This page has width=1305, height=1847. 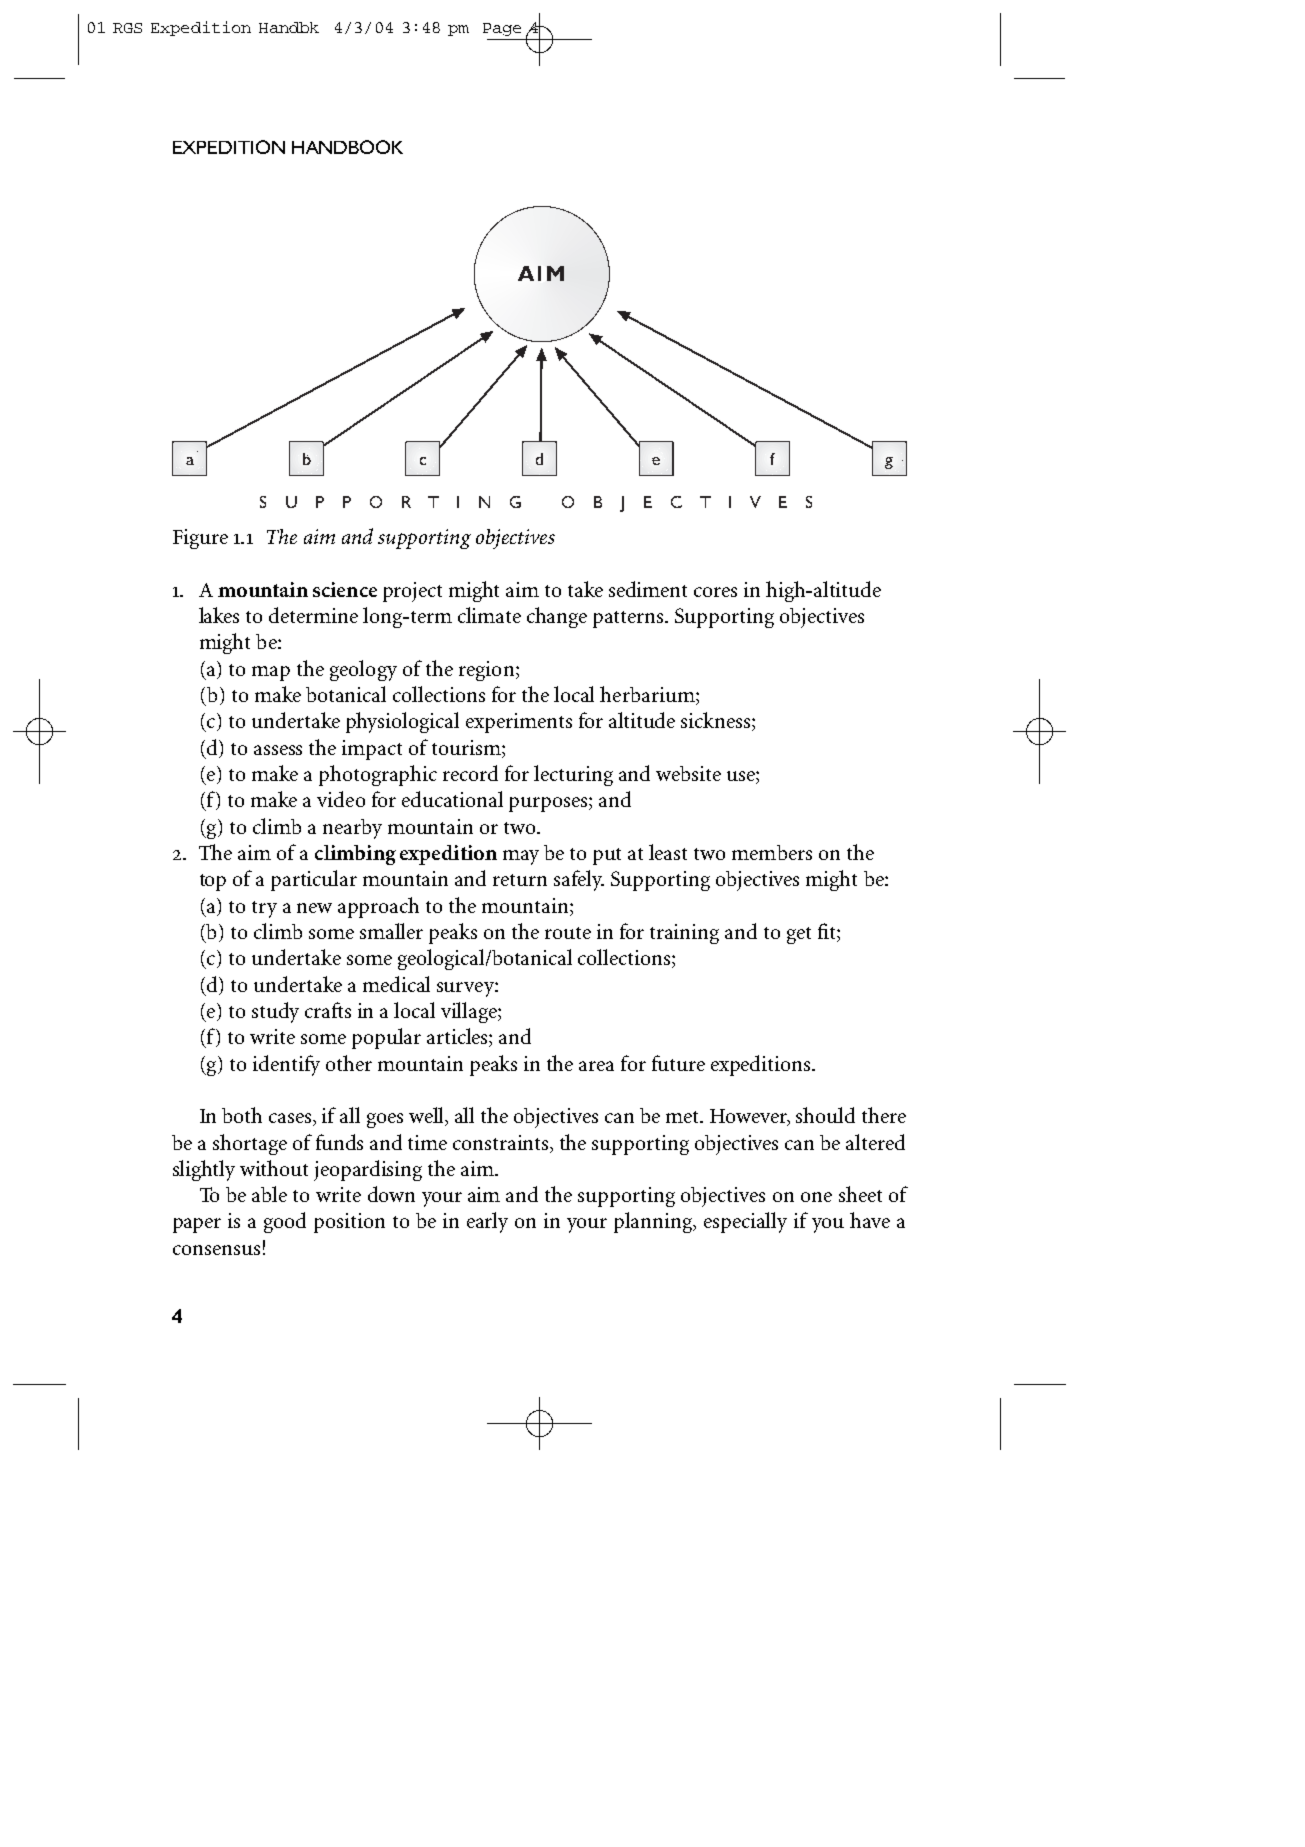 What do you see at coordinates (197, 1225) in the page?
I see `paper` at bounding box center [197, 1225].
